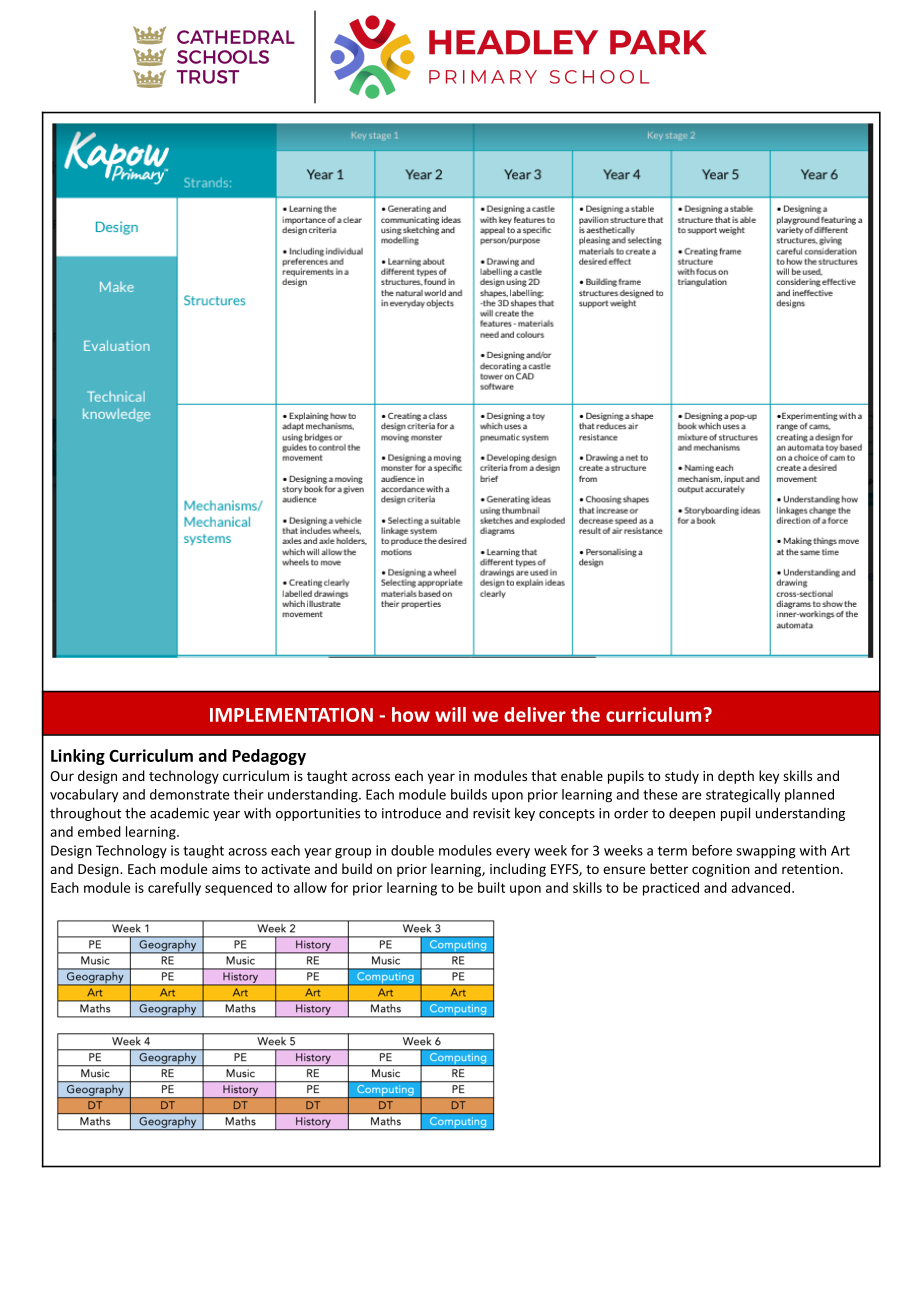 The image size is (924, 1307). Describe the element at coordinates (743, 796) in the page. I see `strategically` at that location.
